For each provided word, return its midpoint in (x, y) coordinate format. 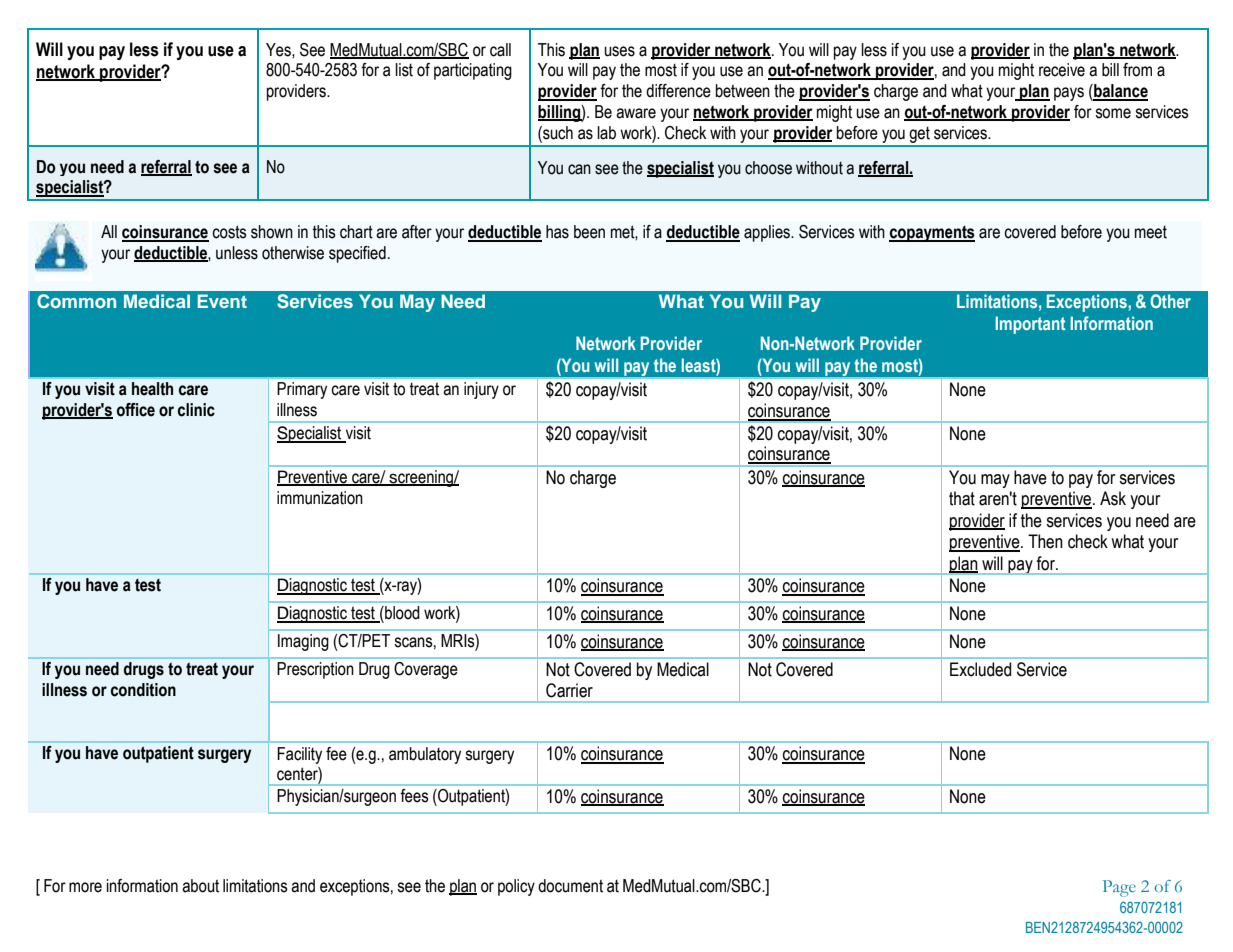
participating (473, 71)
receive (1062, 70)
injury (481, 390)
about (200, 886)
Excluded (980, 669)
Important (1030, 325)
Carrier (569, 690)
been (589, 232)
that (962, 498)
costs (229, 232)
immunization (320, 498)
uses (619, 51)
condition (143, 690)
